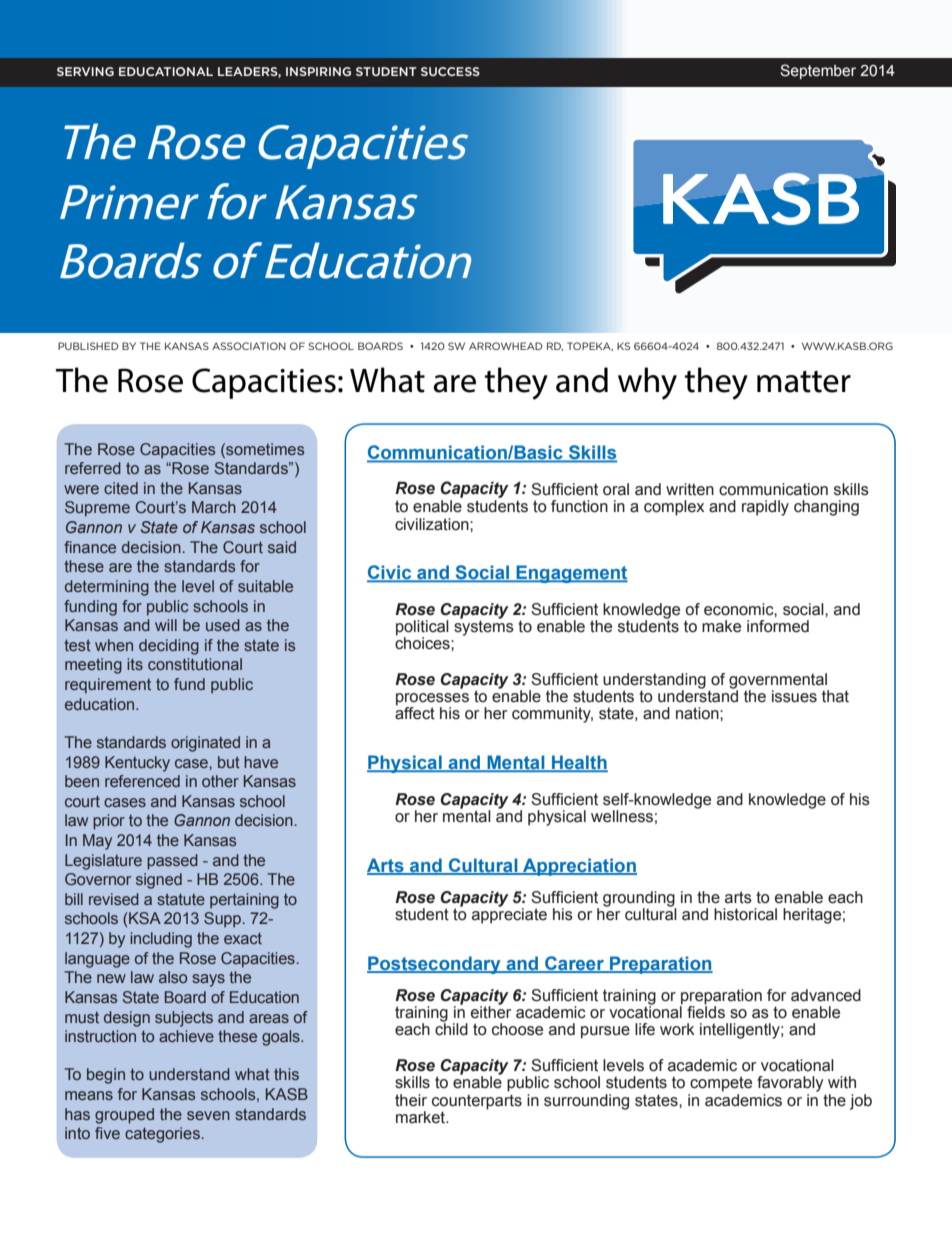  I want to click on matter, so click(804, 382).
